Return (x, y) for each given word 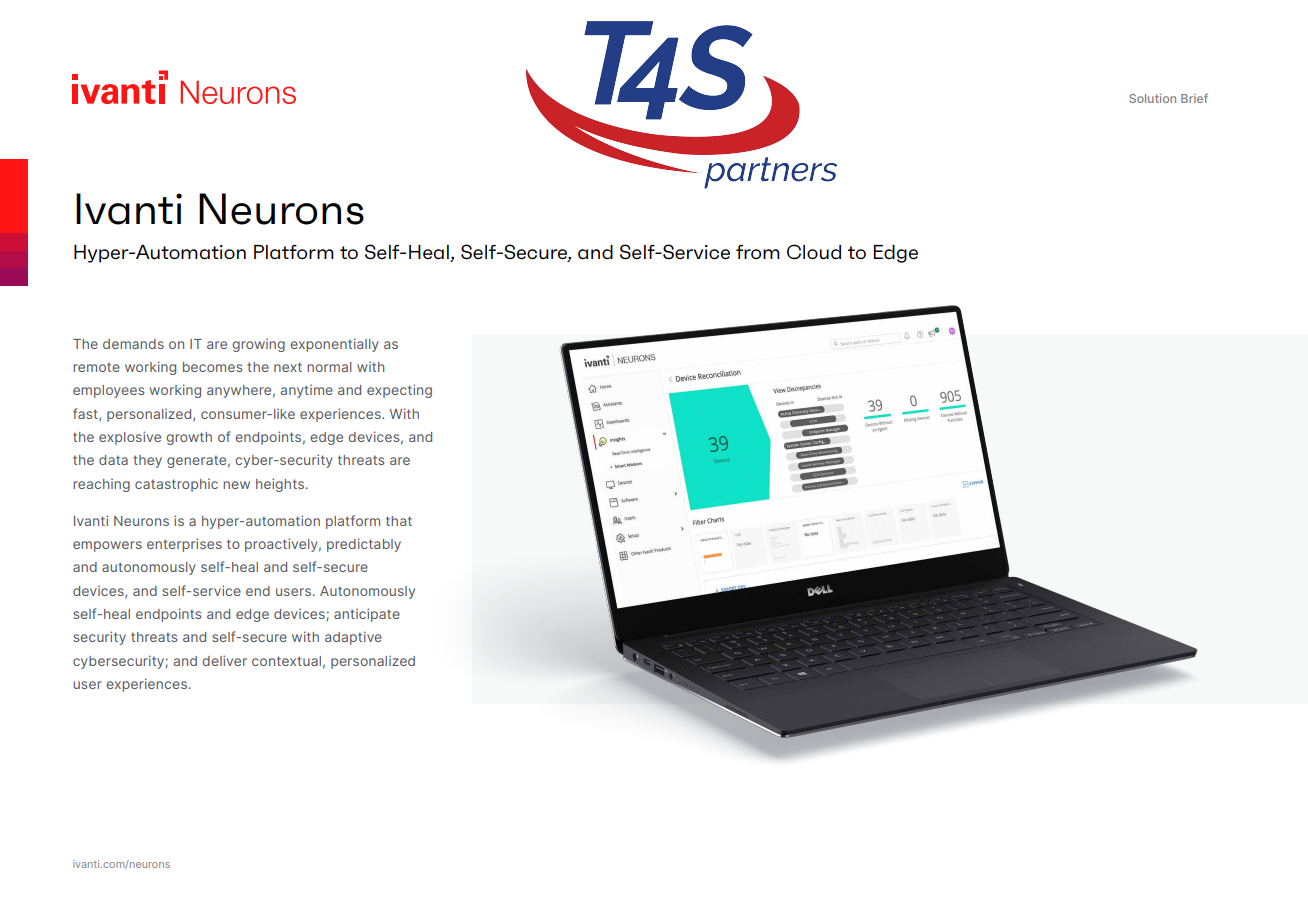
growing (258, 345)
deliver (224, 660)
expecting (399, 391)
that (399, 521)
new (236, 485)
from (758, 252)
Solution (1152, 98)
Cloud (814, 252)
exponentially (334, 345)
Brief (1194, 98)
